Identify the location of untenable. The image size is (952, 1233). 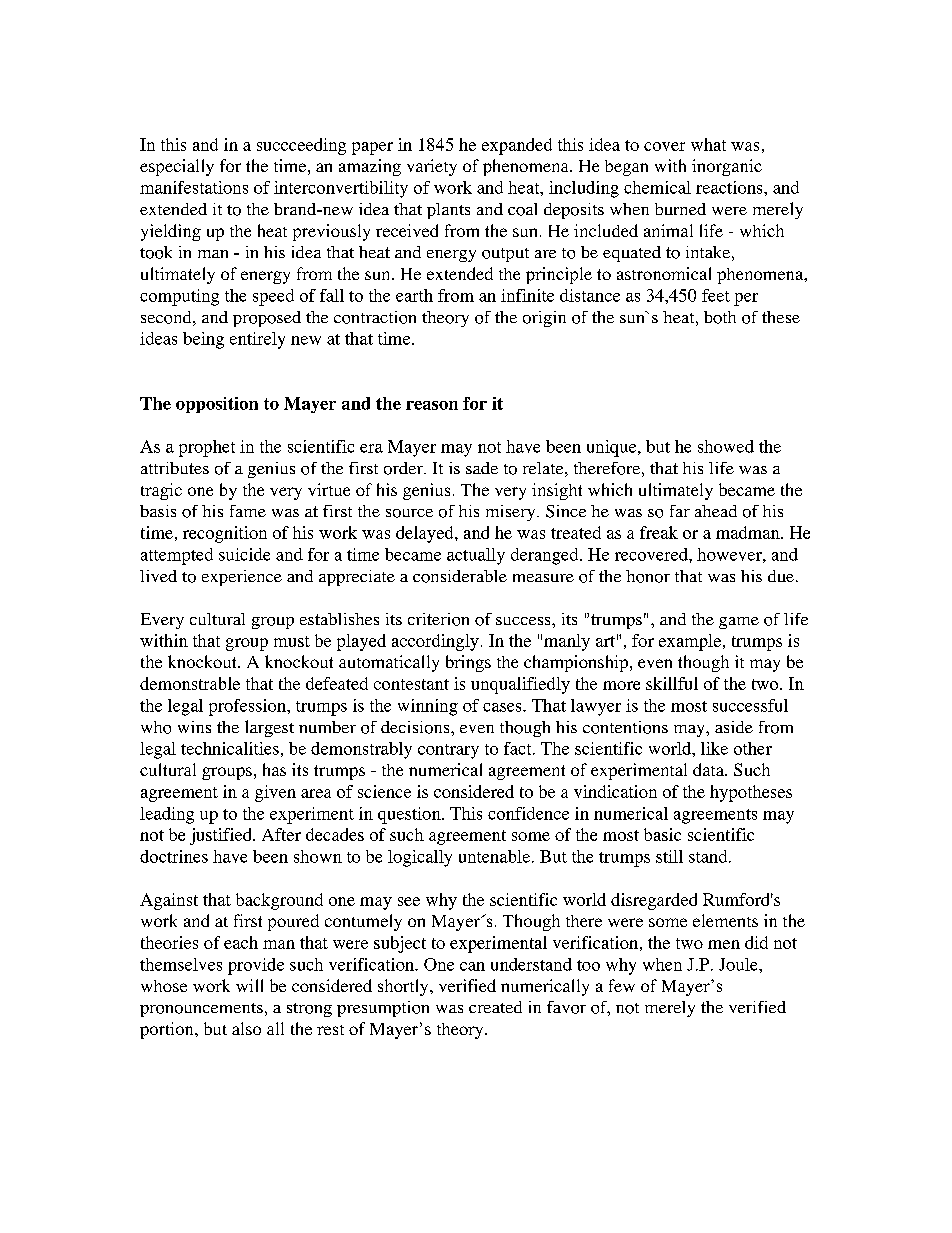
(494, 856).
